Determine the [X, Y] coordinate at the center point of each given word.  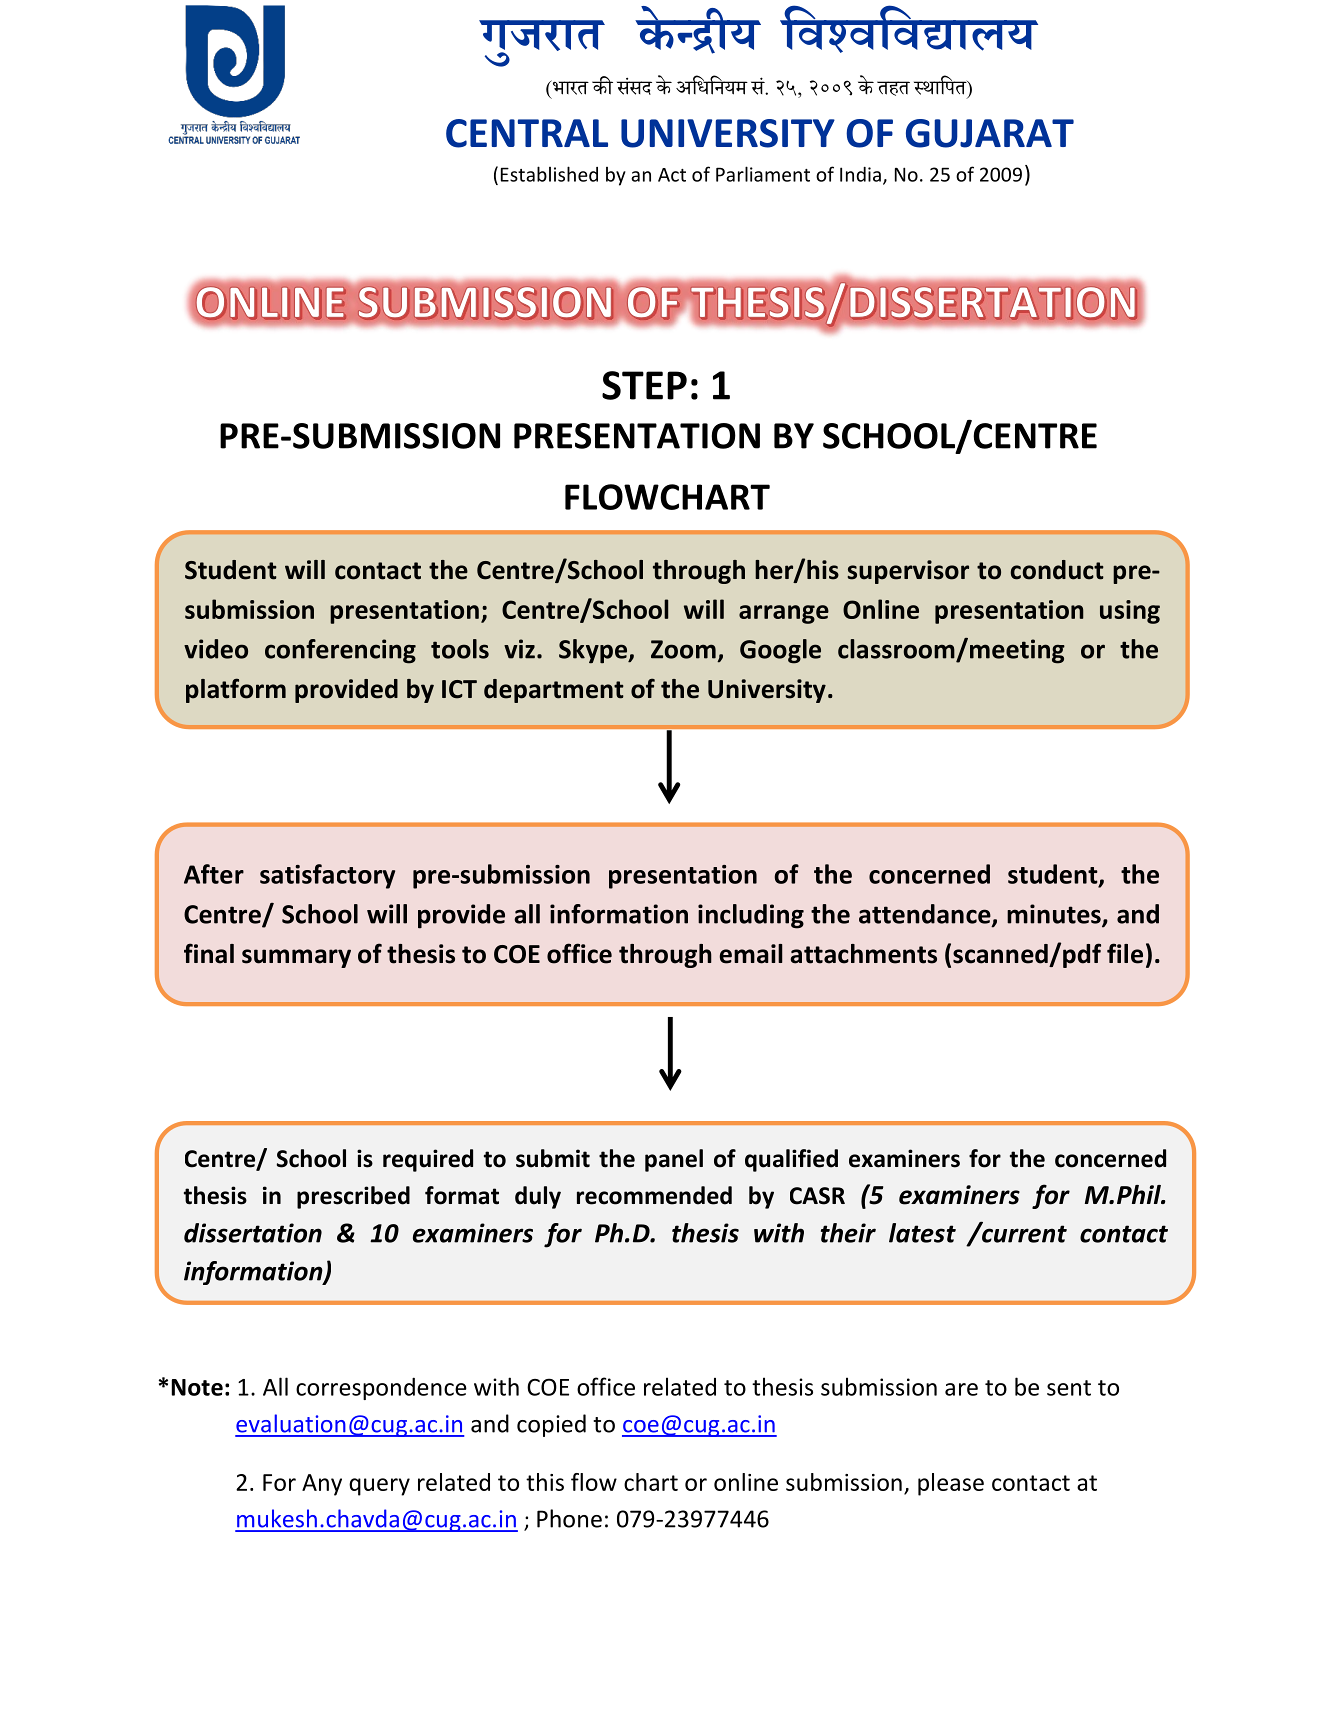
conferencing [340, 651]
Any [322, 1485]
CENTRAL [527, 133]
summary [296, 958]
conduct [1057, 570]
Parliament [763, 174]
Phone [569, 1518]
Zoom [683, 649]
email [751, 954]
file [1125, 953]
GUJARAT [990, 133]
